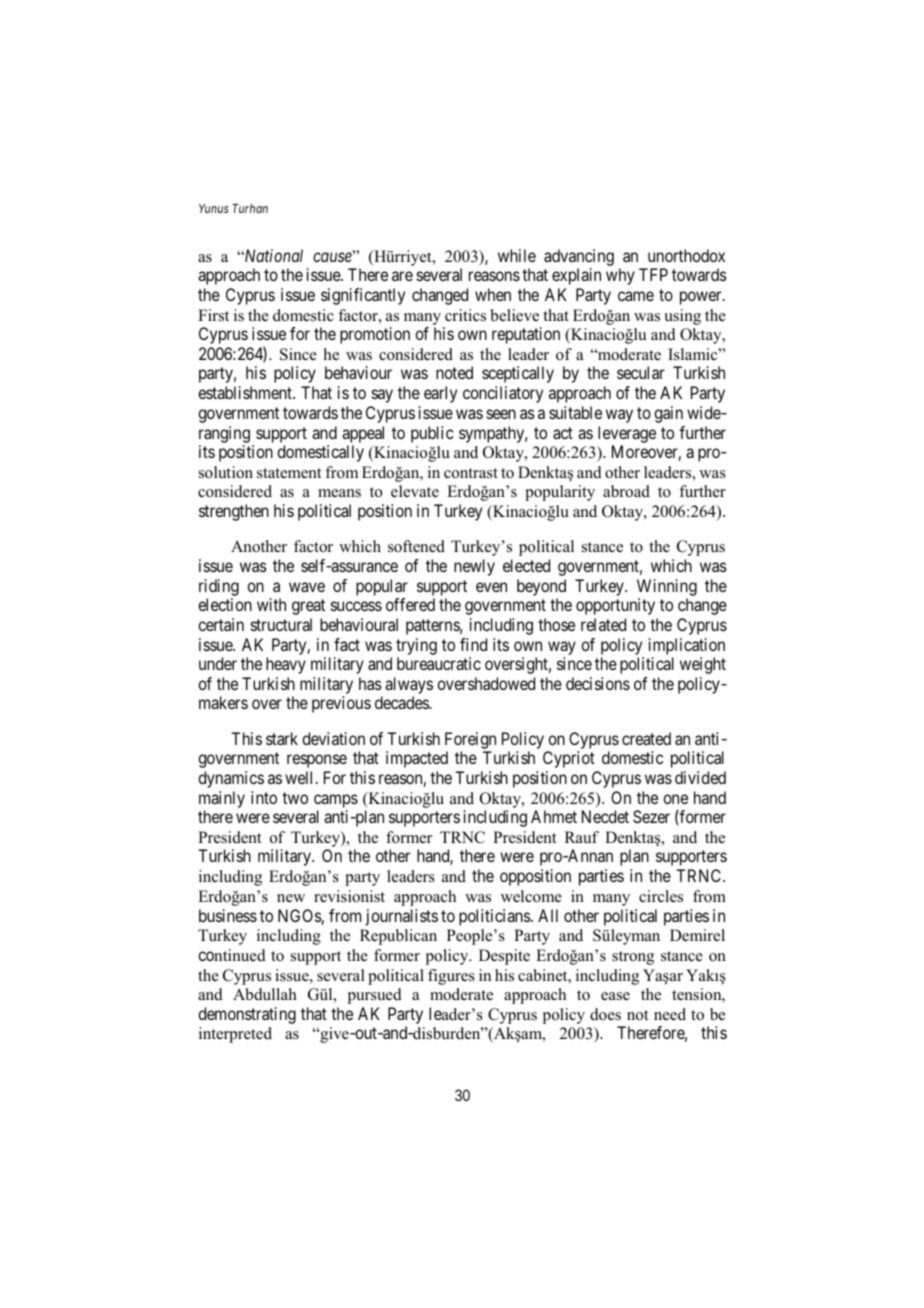 The width and height of the screenshot is (924, 1308). I want to click on created, so click(646, 738).
